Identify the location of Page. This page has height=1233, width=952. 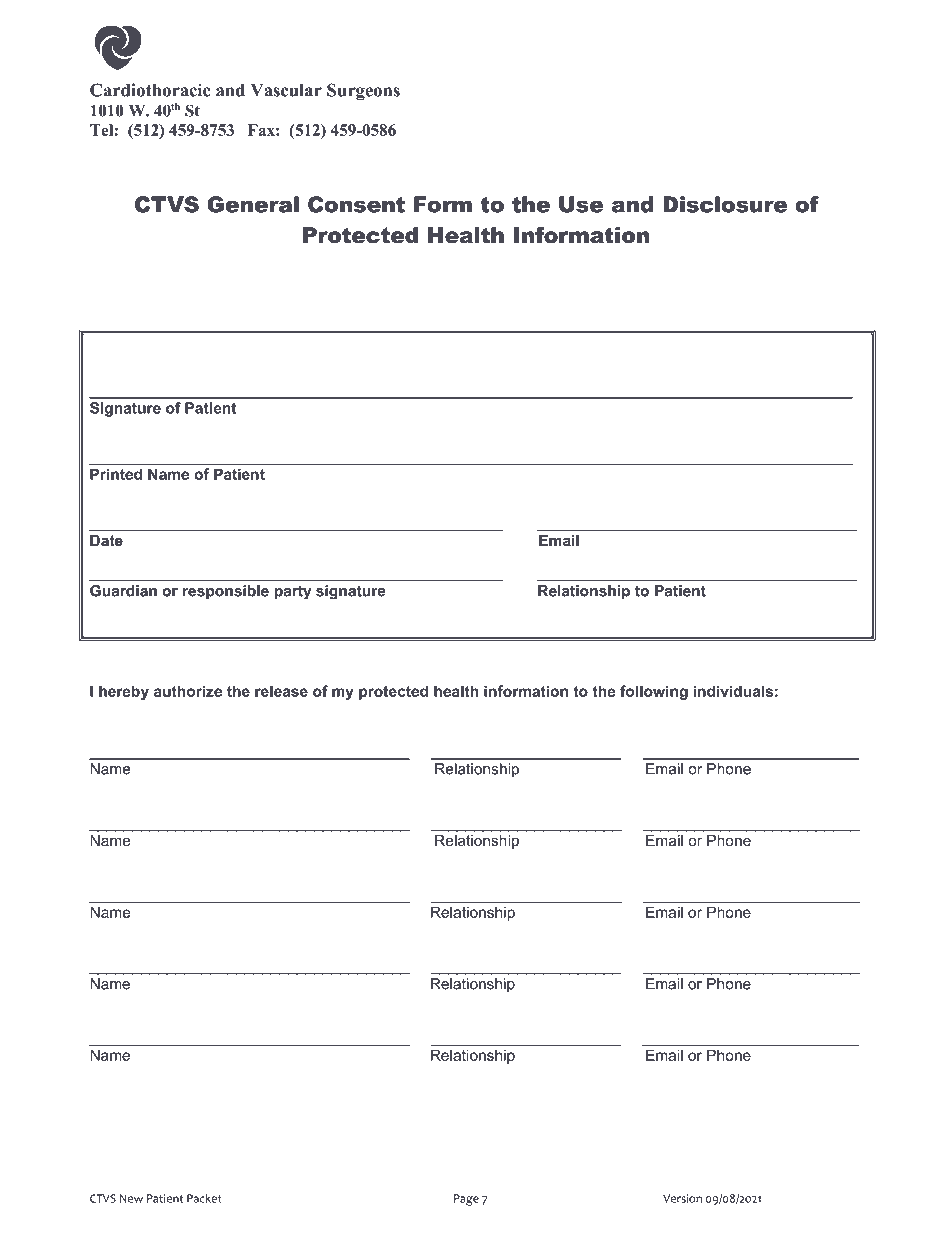
(466, 1200).
